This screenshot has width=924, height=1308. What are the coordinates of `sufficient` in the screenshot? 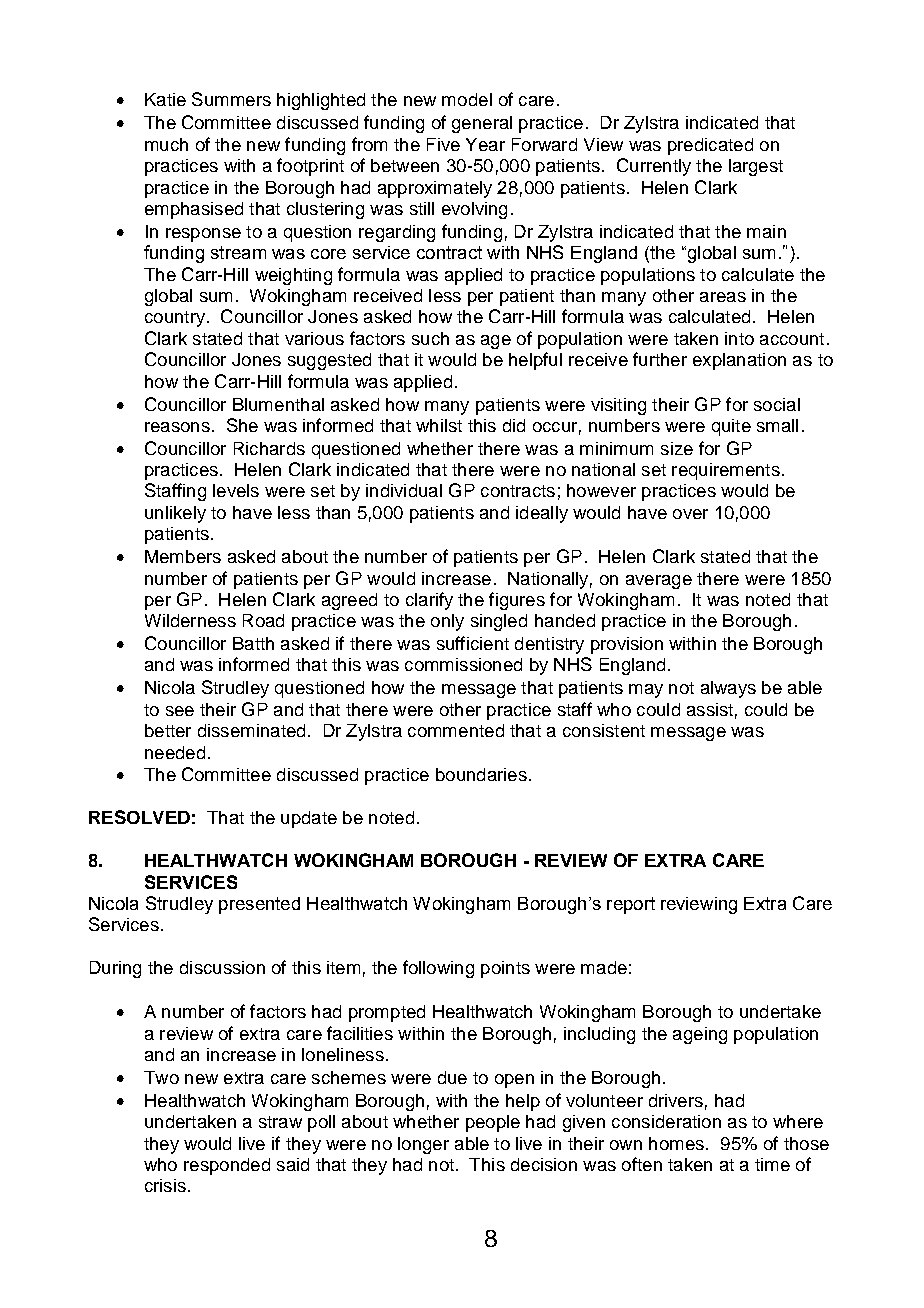 It's located at (473, 643).
